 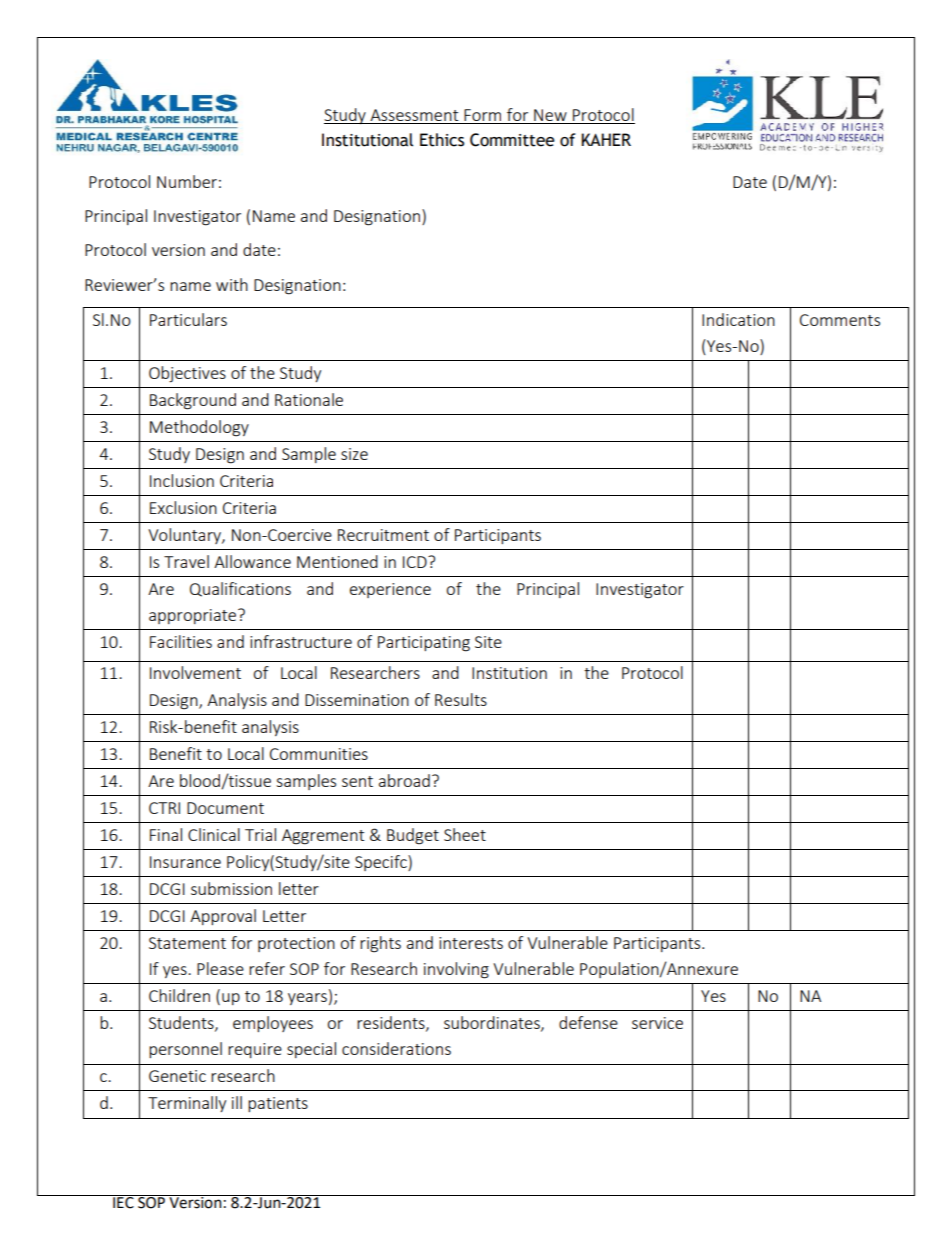 What do you see at coordinates (550, 115) in the screenshot?
I see `New` at bounding box center [550, 115].
